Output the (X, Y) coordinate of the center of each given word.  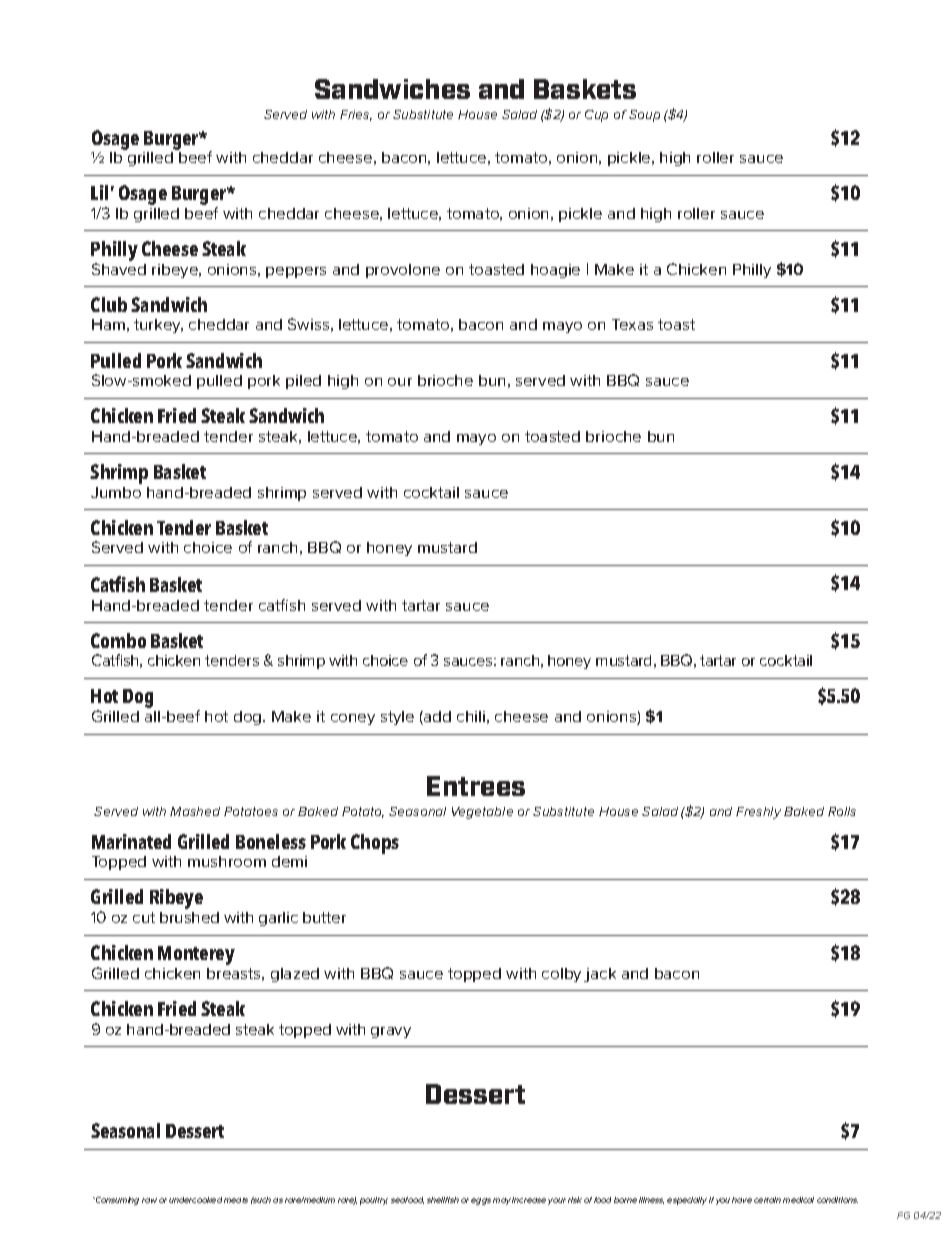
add (436, 718)
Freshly (758, 813)
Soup (644, 116)
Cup (596, 116)
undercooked (195, 1200)
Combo (118, 640)
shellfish (443, 1200)
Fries (356, 115)
